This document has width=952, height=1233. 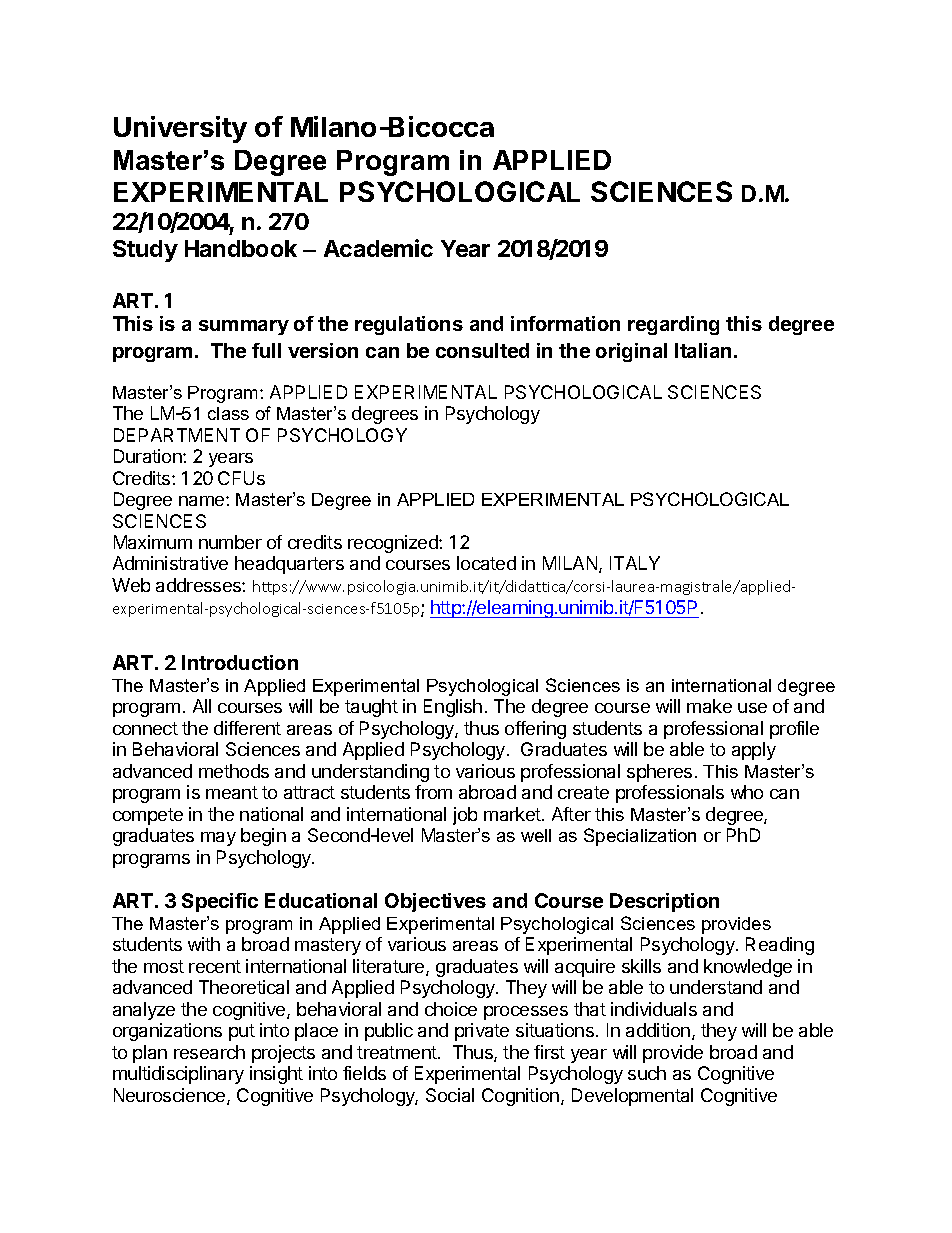 I want to click on Introduction, so click(x=240, y=662).
